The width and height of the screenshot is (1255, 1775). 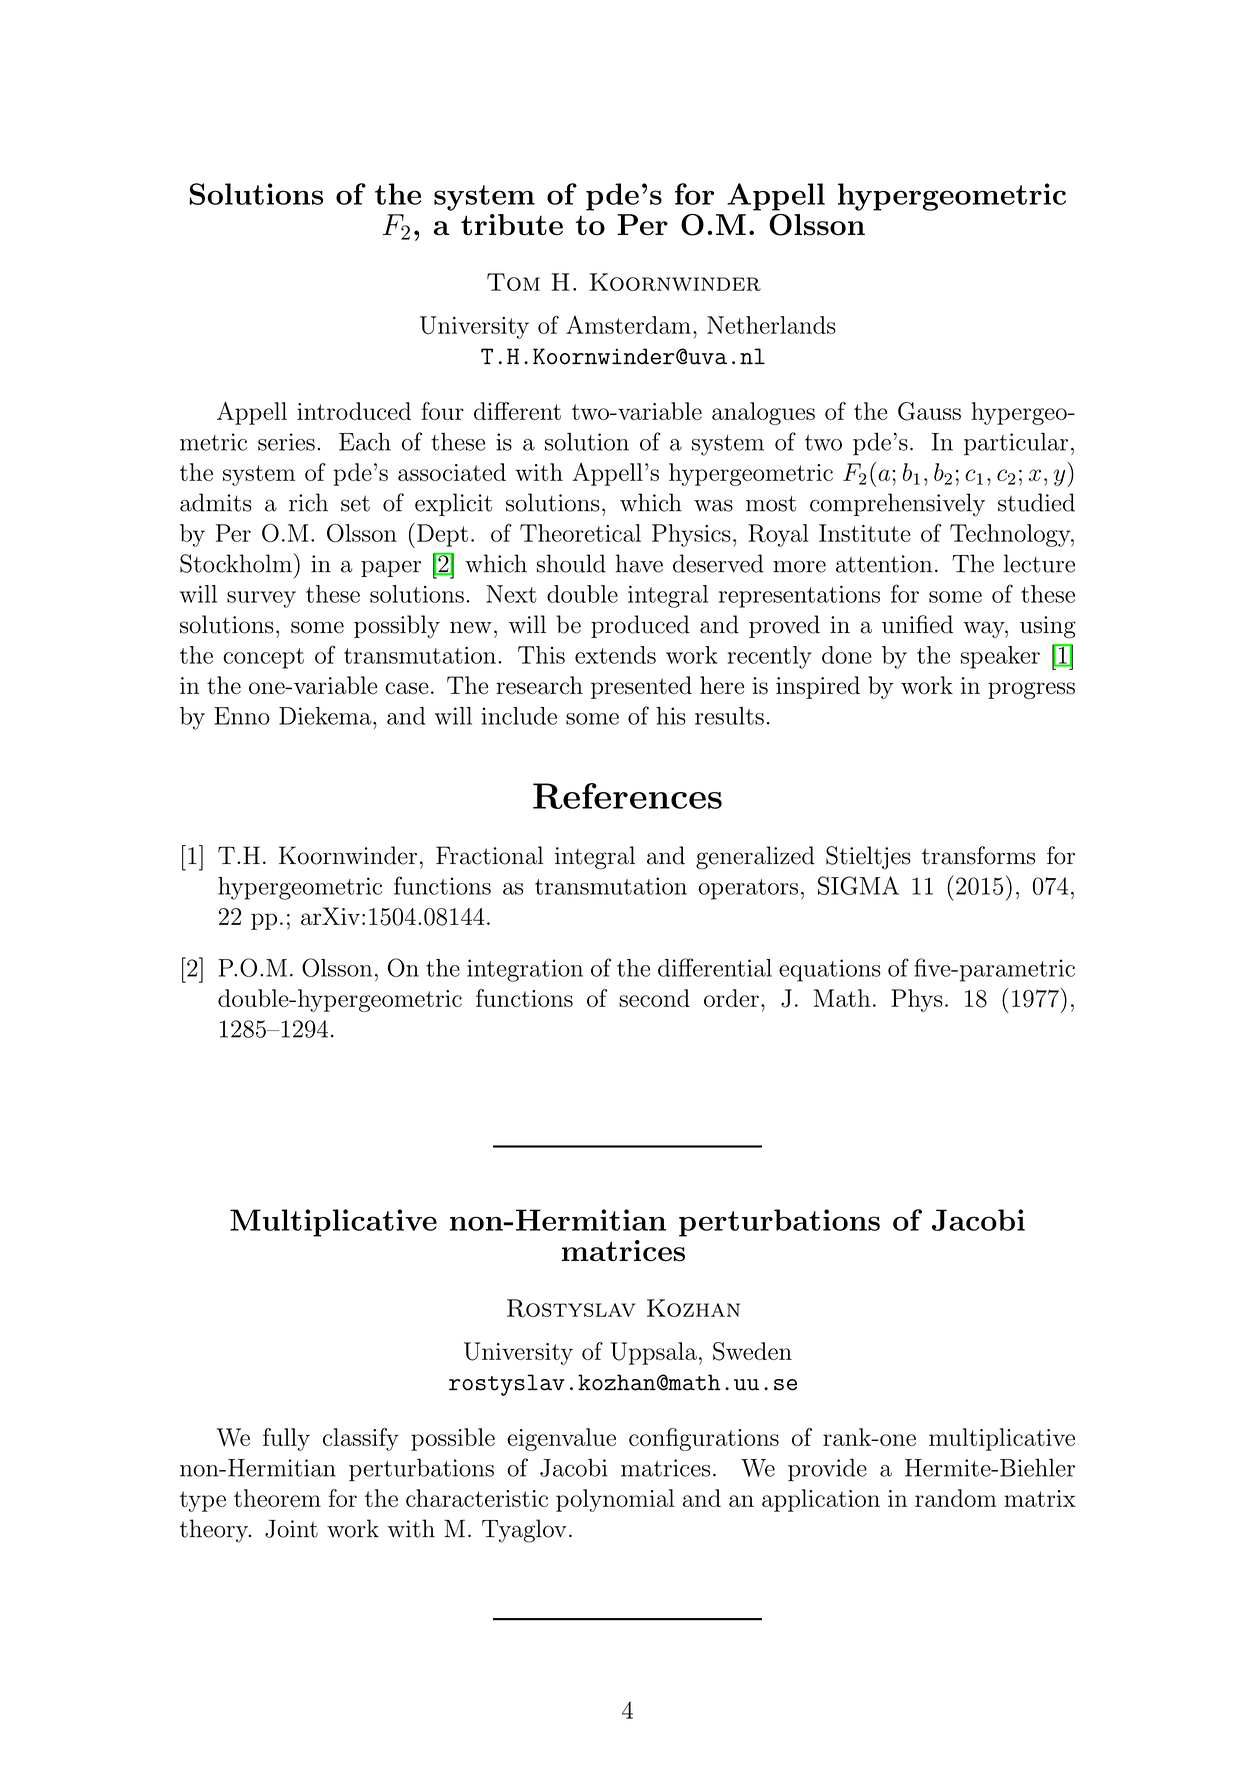 What do you see at coordinates (525, 970) in the screenshot?
I see `integration` at bounding box center [525, 970].
